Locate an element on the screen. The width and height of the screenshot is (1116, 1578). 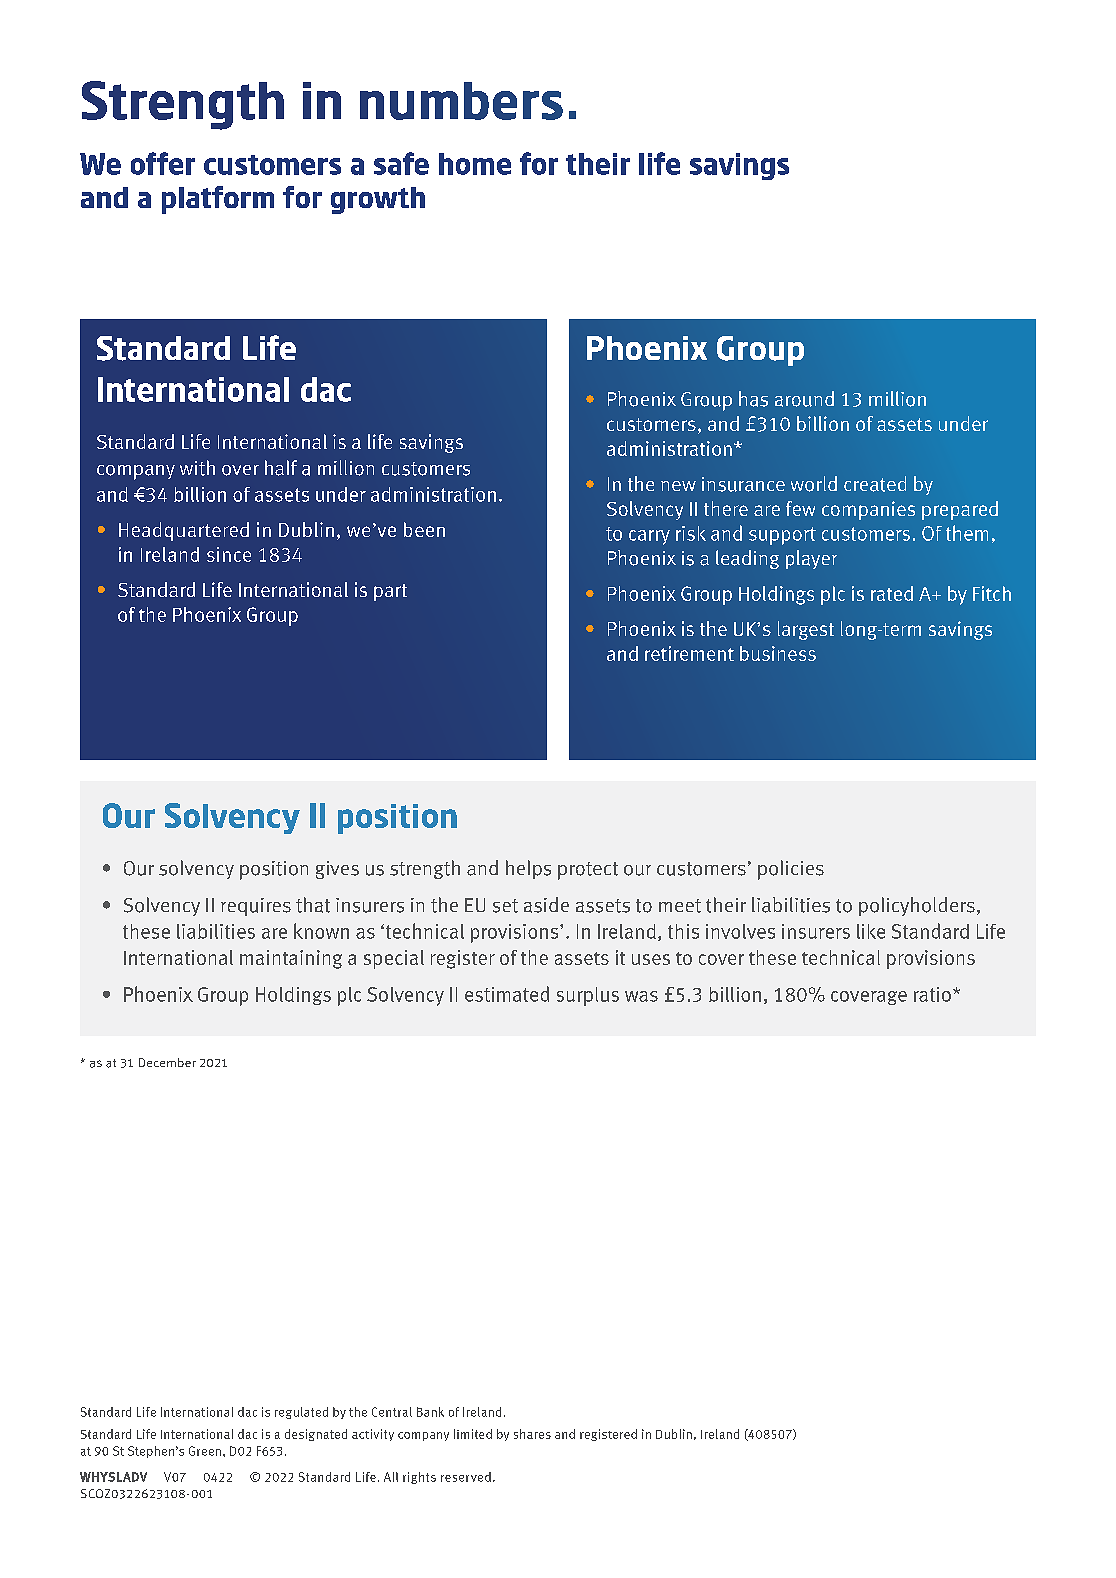
regulated is located at coordinates (301, 1413).
